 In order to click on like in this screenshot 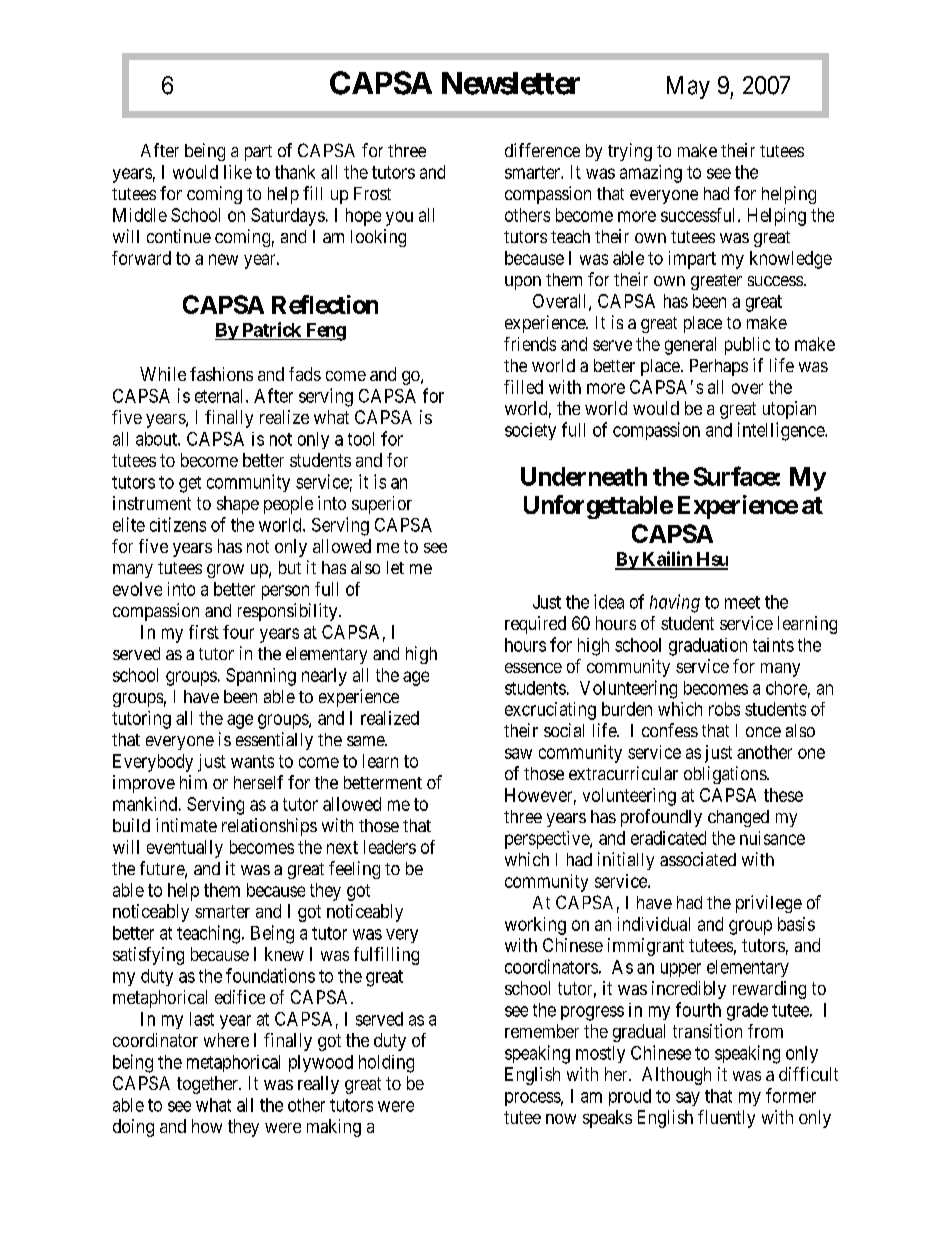, I will do `click(238, 172)`.
